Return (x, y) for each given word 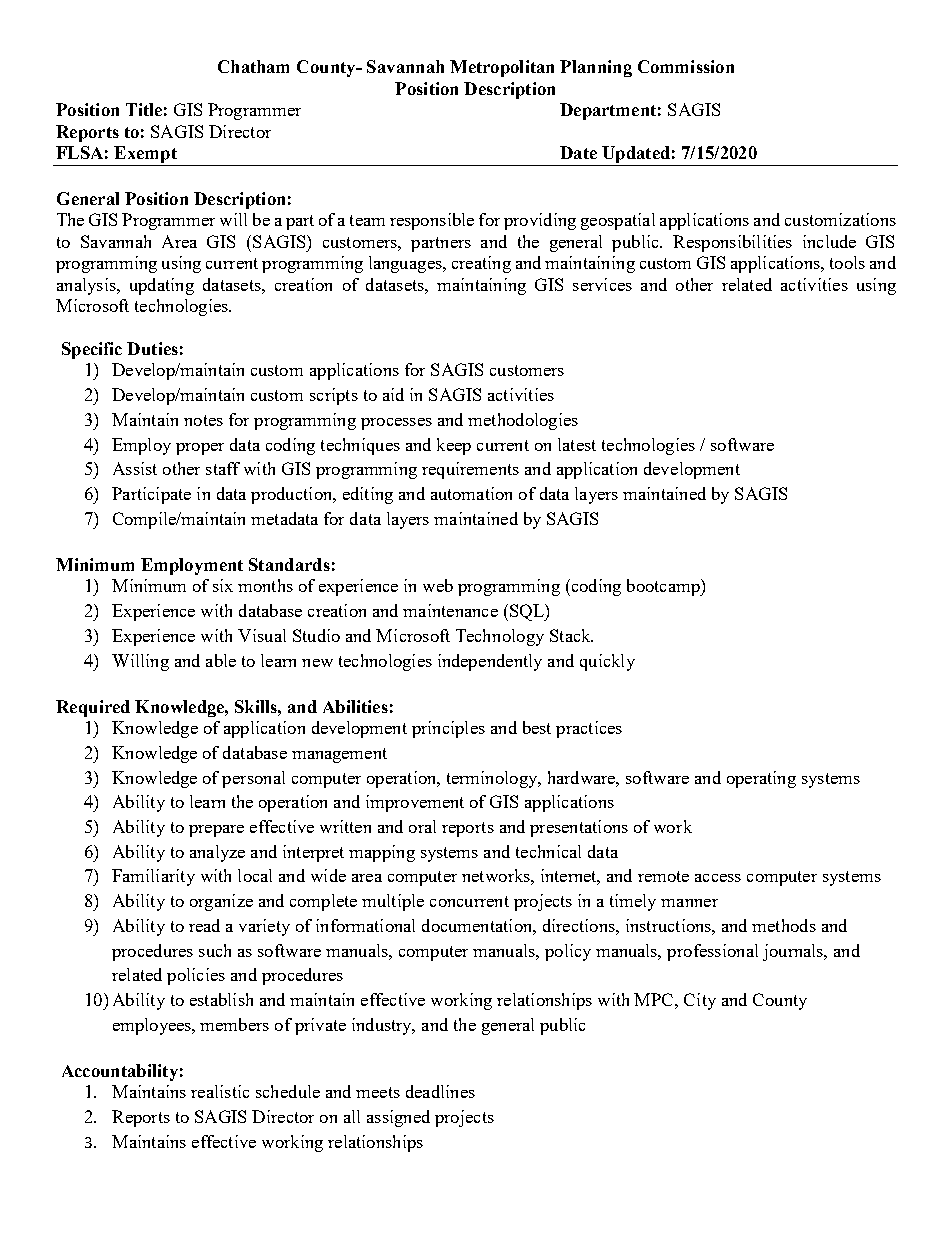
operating (761, 779)
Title (144, 109)
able (221, 660)
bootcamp (664, 587)
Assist (135, 468)
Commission (686, 66)
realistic (220, 1091)
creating (481, 264)
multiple (393, 902)
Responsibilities (732, 243)
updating (162, 286)
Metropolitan (502, 68)
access (718, 878)
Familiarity (153, 877)
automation (471, 493)
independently (490, 662)
